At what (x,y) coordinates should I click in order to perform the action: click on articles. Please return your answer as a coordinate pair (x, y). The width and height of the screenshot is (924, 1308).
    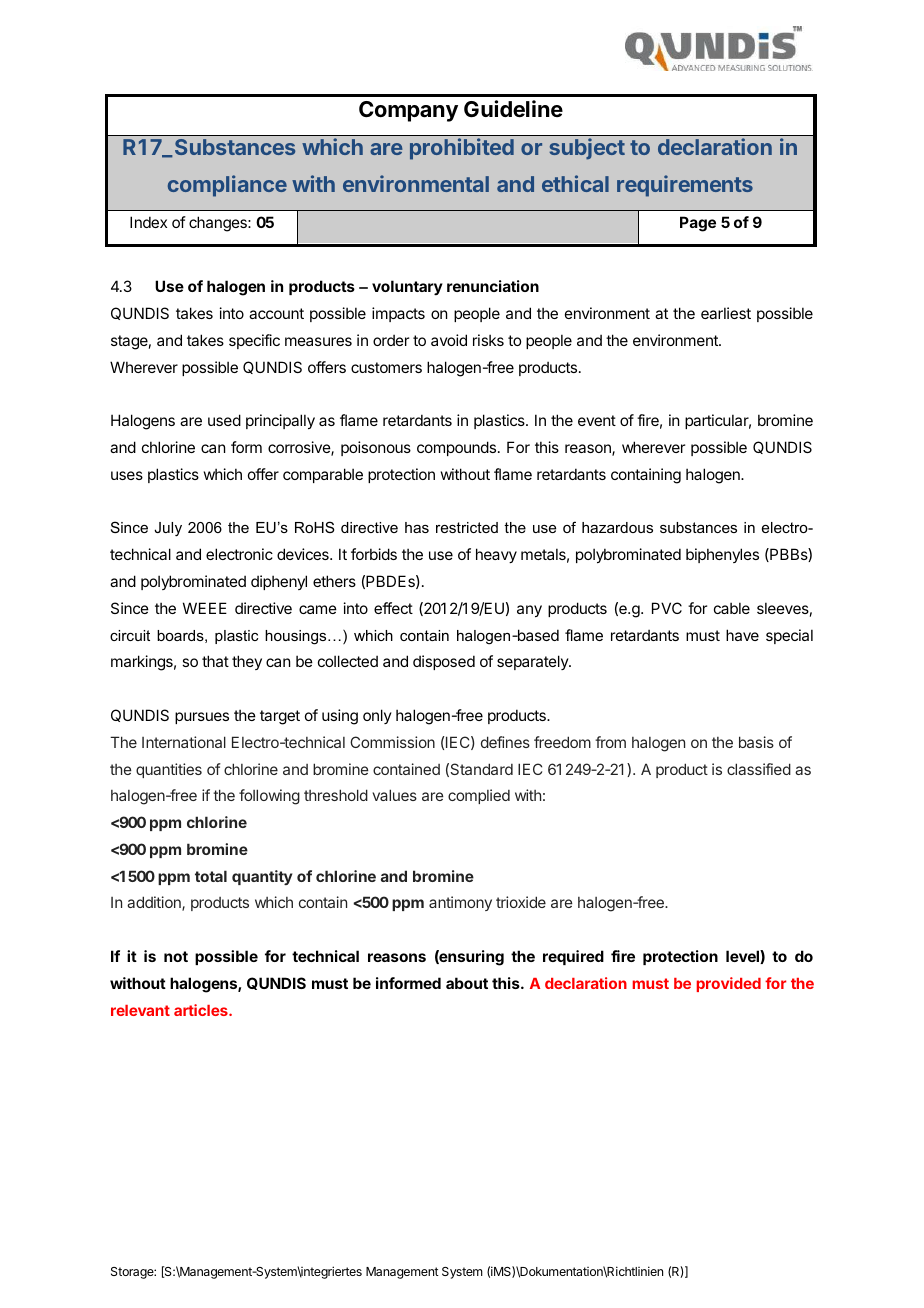
    Looking at the image, I should click on (202, 1010).
